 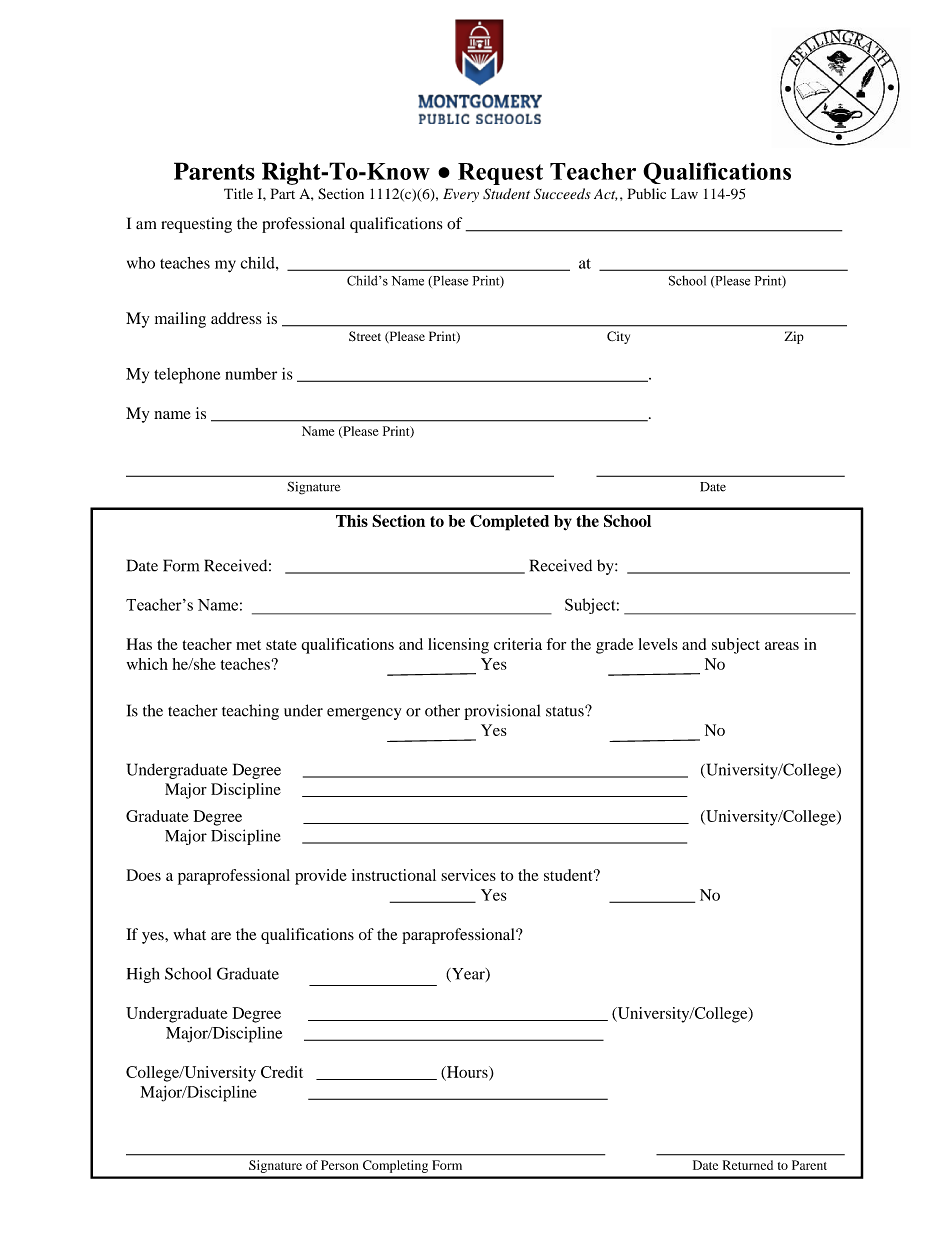 I want to click on teaching, so click(x=250, y=712).
